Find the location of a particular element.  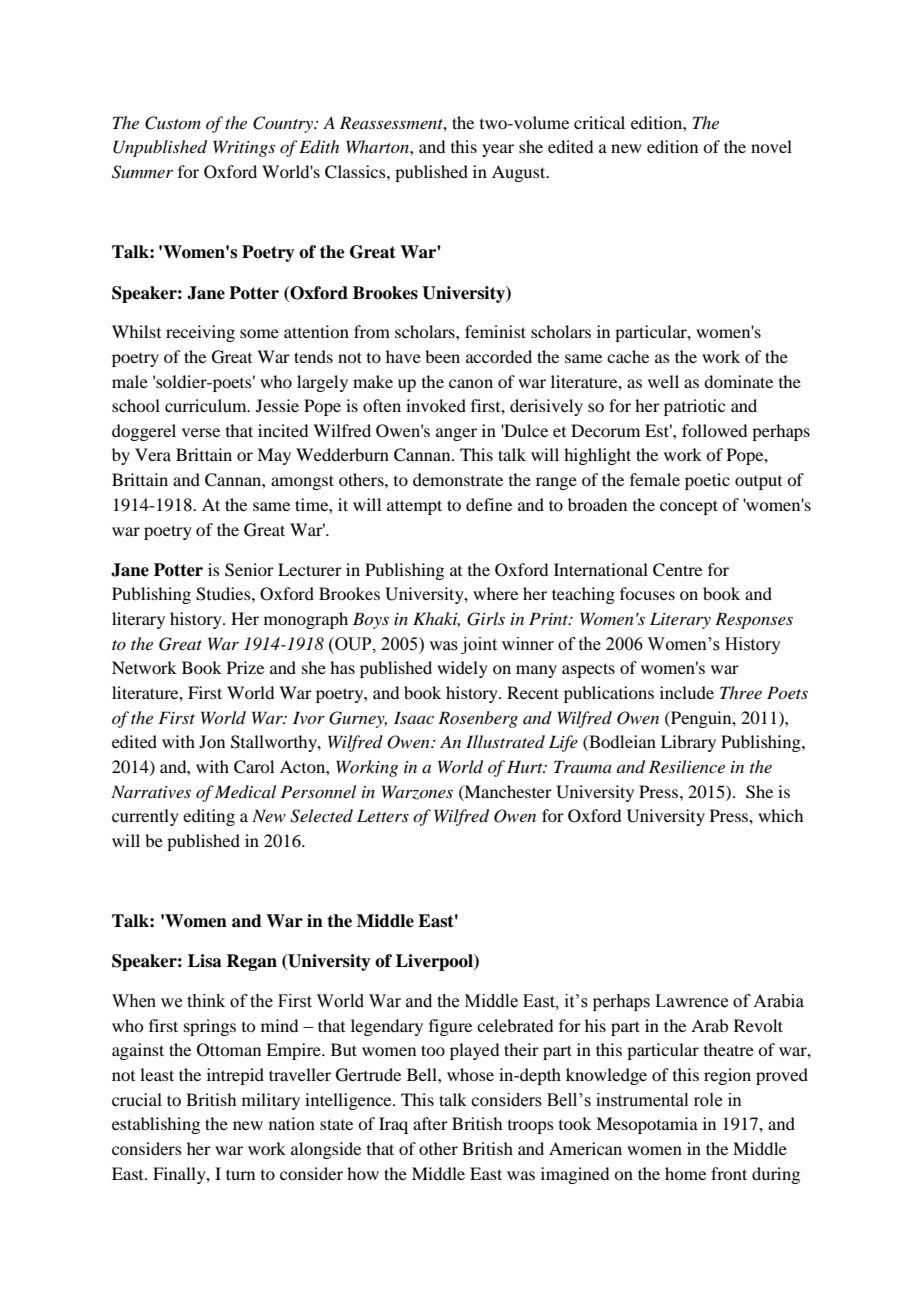

Writings is located at coordinates (244, 148).
